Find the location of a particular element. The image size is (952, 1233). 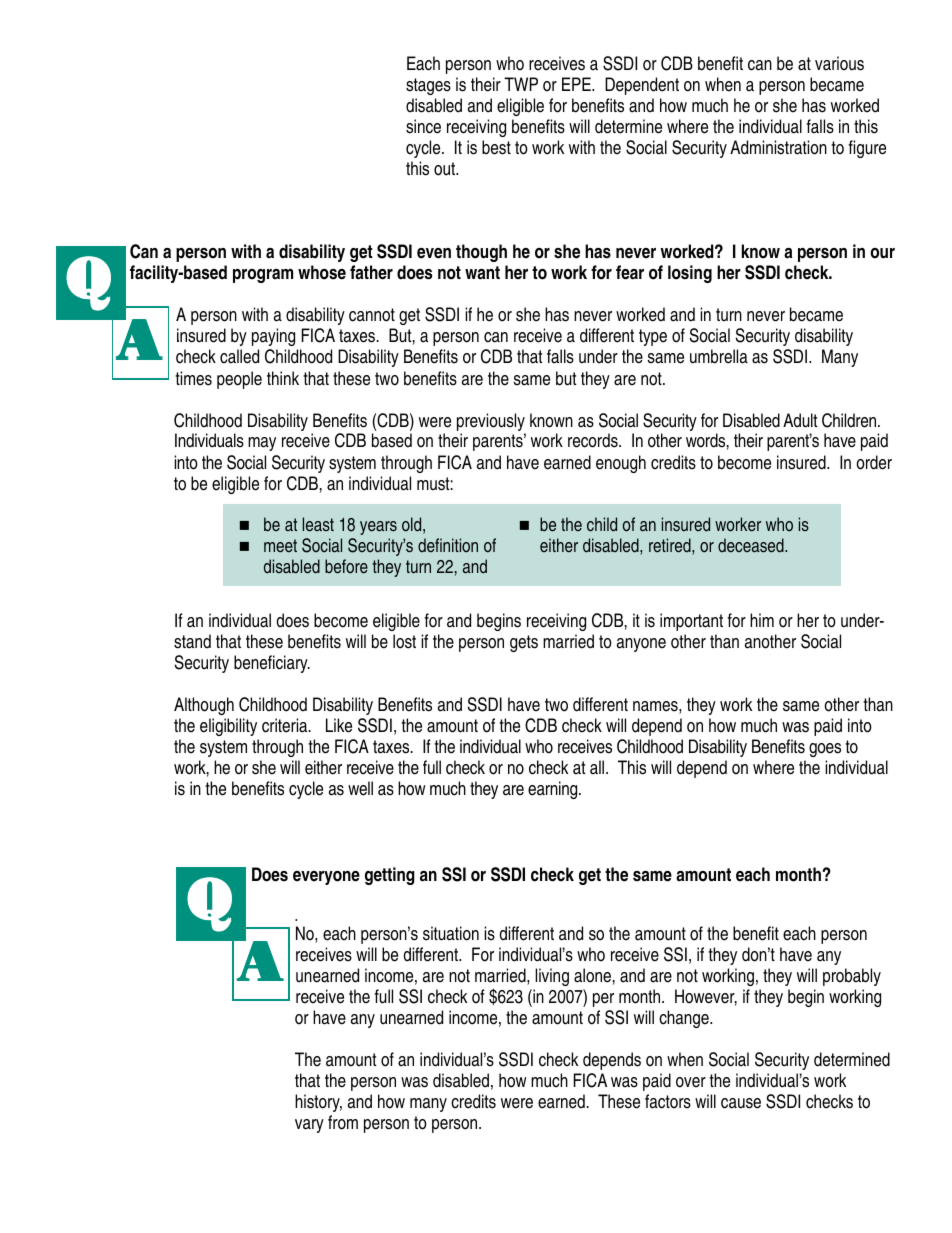

goes is located at coordinates (825, 750).
